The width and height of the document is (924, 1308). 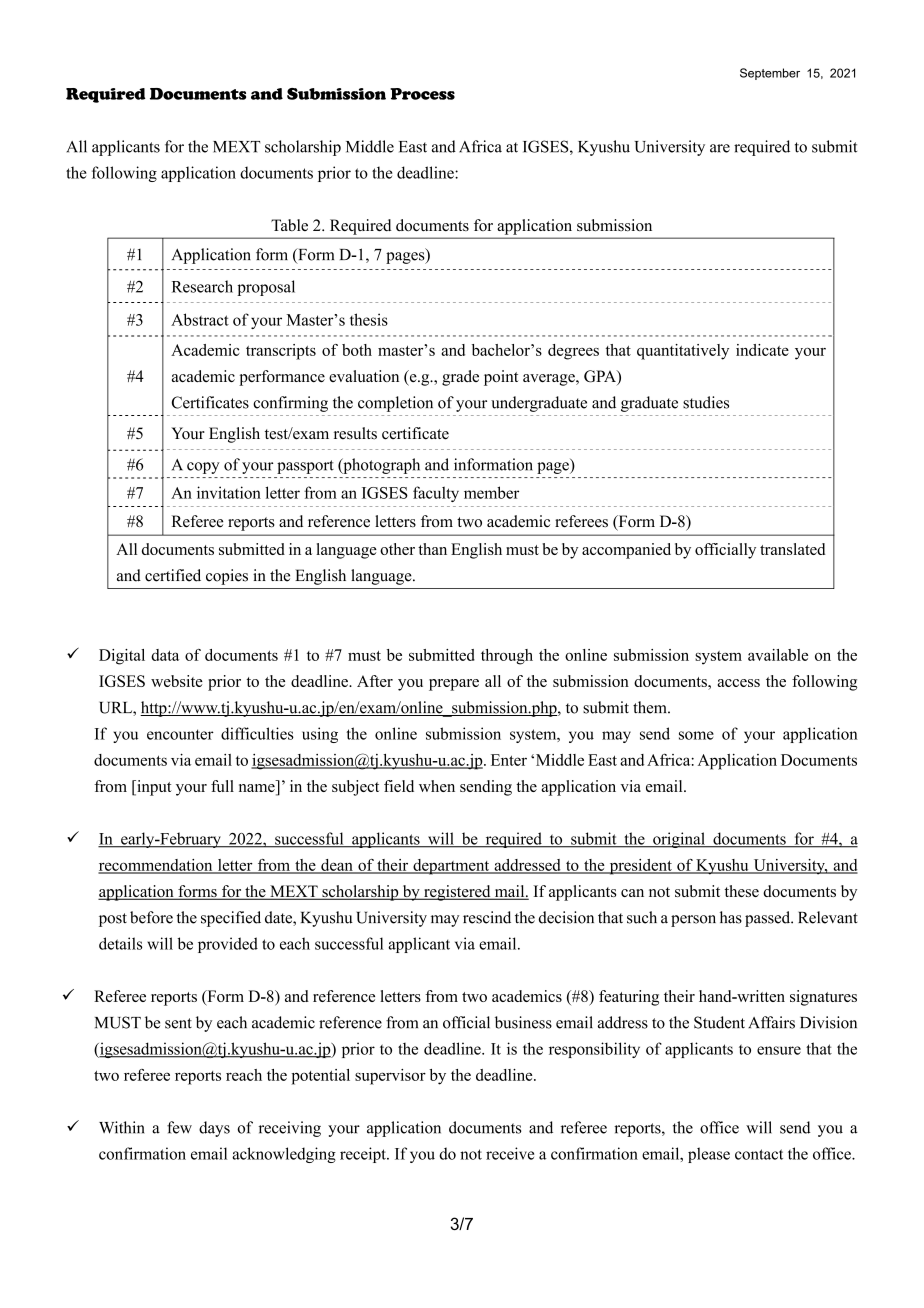 I want to click on available, so click(x=778, y=655).
